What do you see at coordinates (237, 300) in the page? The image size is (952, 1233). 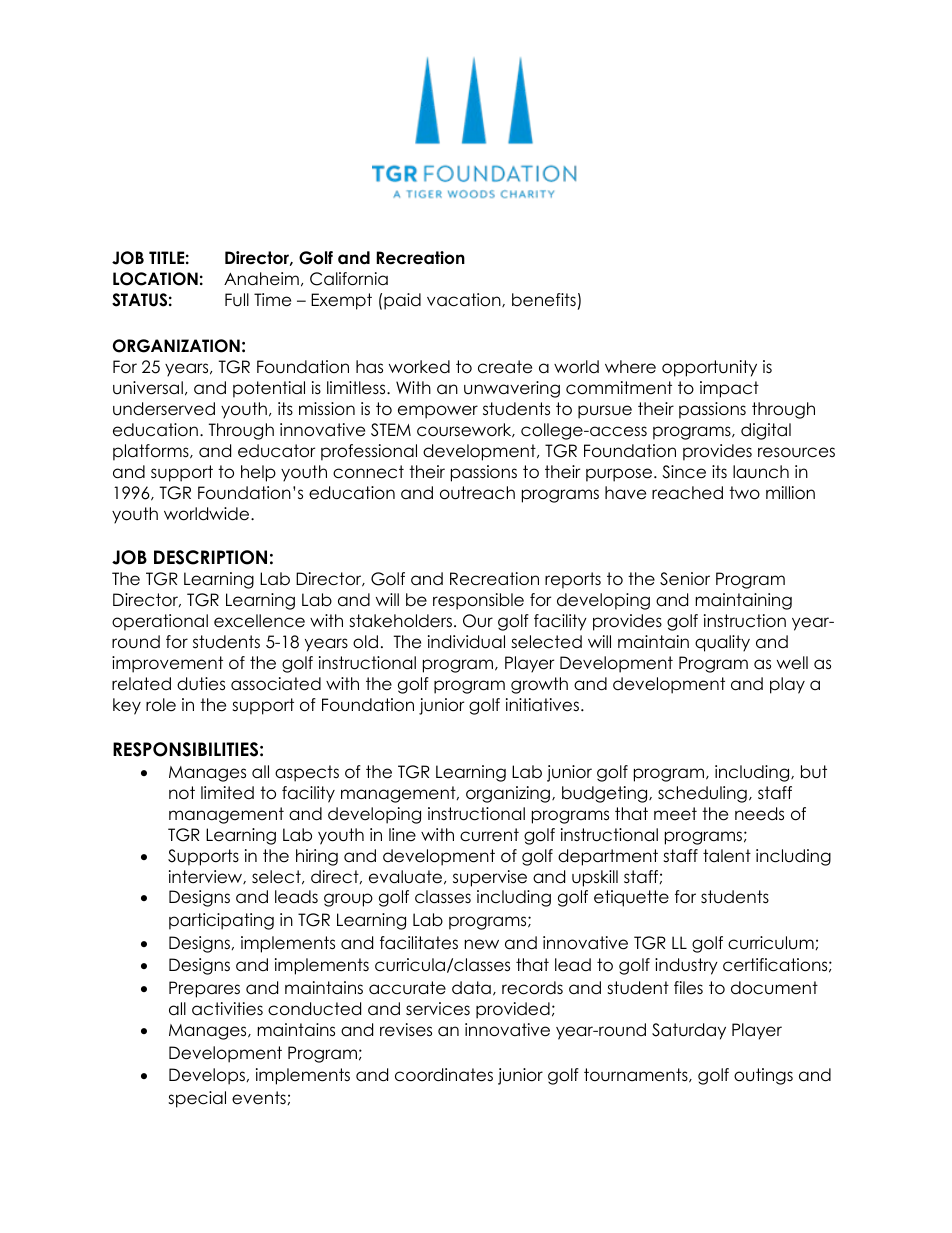 I see `Full` at bounding box center [237, 300].
